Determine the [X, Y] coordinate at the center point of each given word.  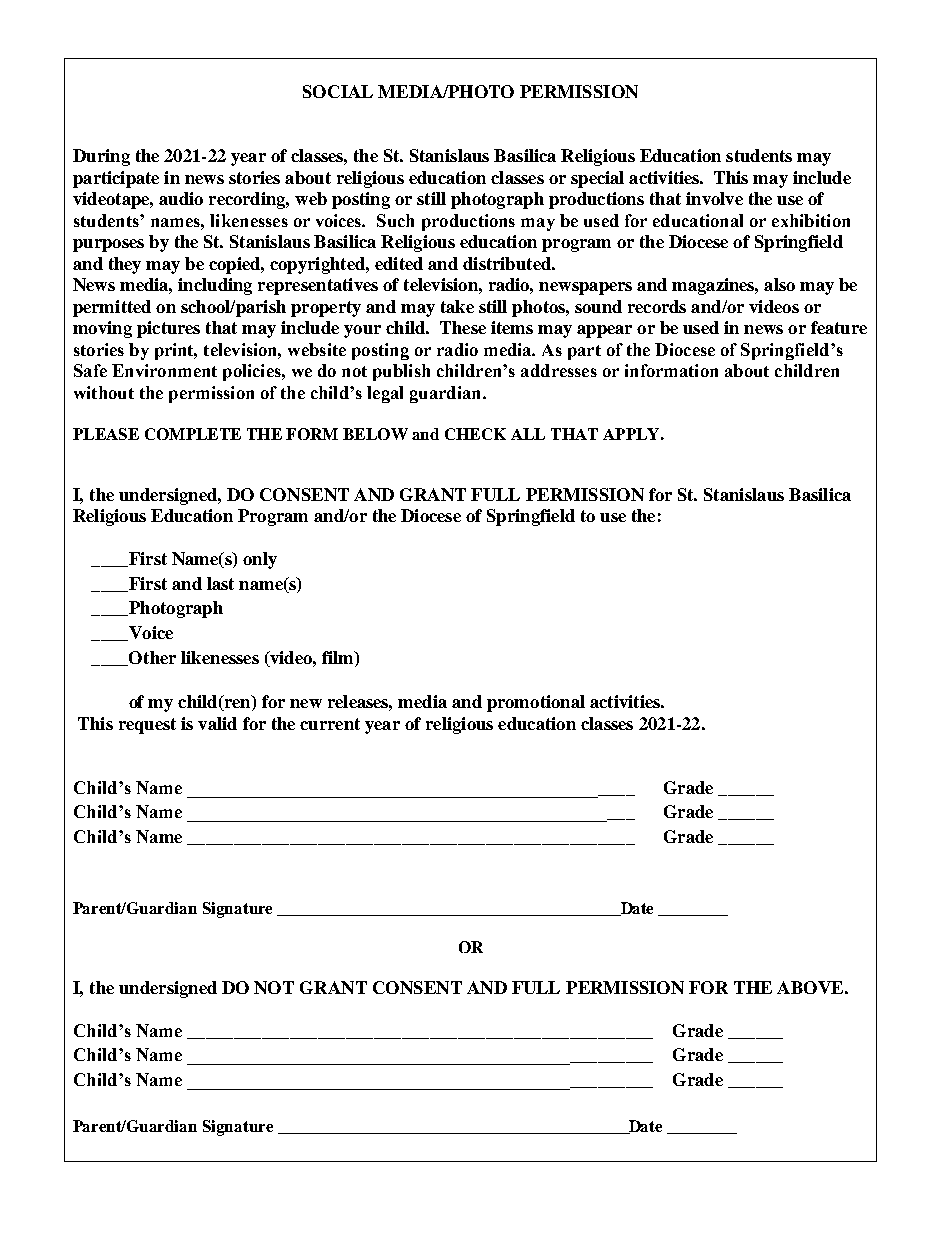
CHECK [475, 434]
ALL [528, 434]
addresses [559, 370]
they [125, 265]
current [330, 724]
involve [714, 198]
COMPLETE [193, 434]
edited [399, 263]
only [260, 560]
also [779, 284]
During [101, 157]
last [220, 583]
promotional [536, 703]
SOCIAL [338, 91]
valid [217, 723]
